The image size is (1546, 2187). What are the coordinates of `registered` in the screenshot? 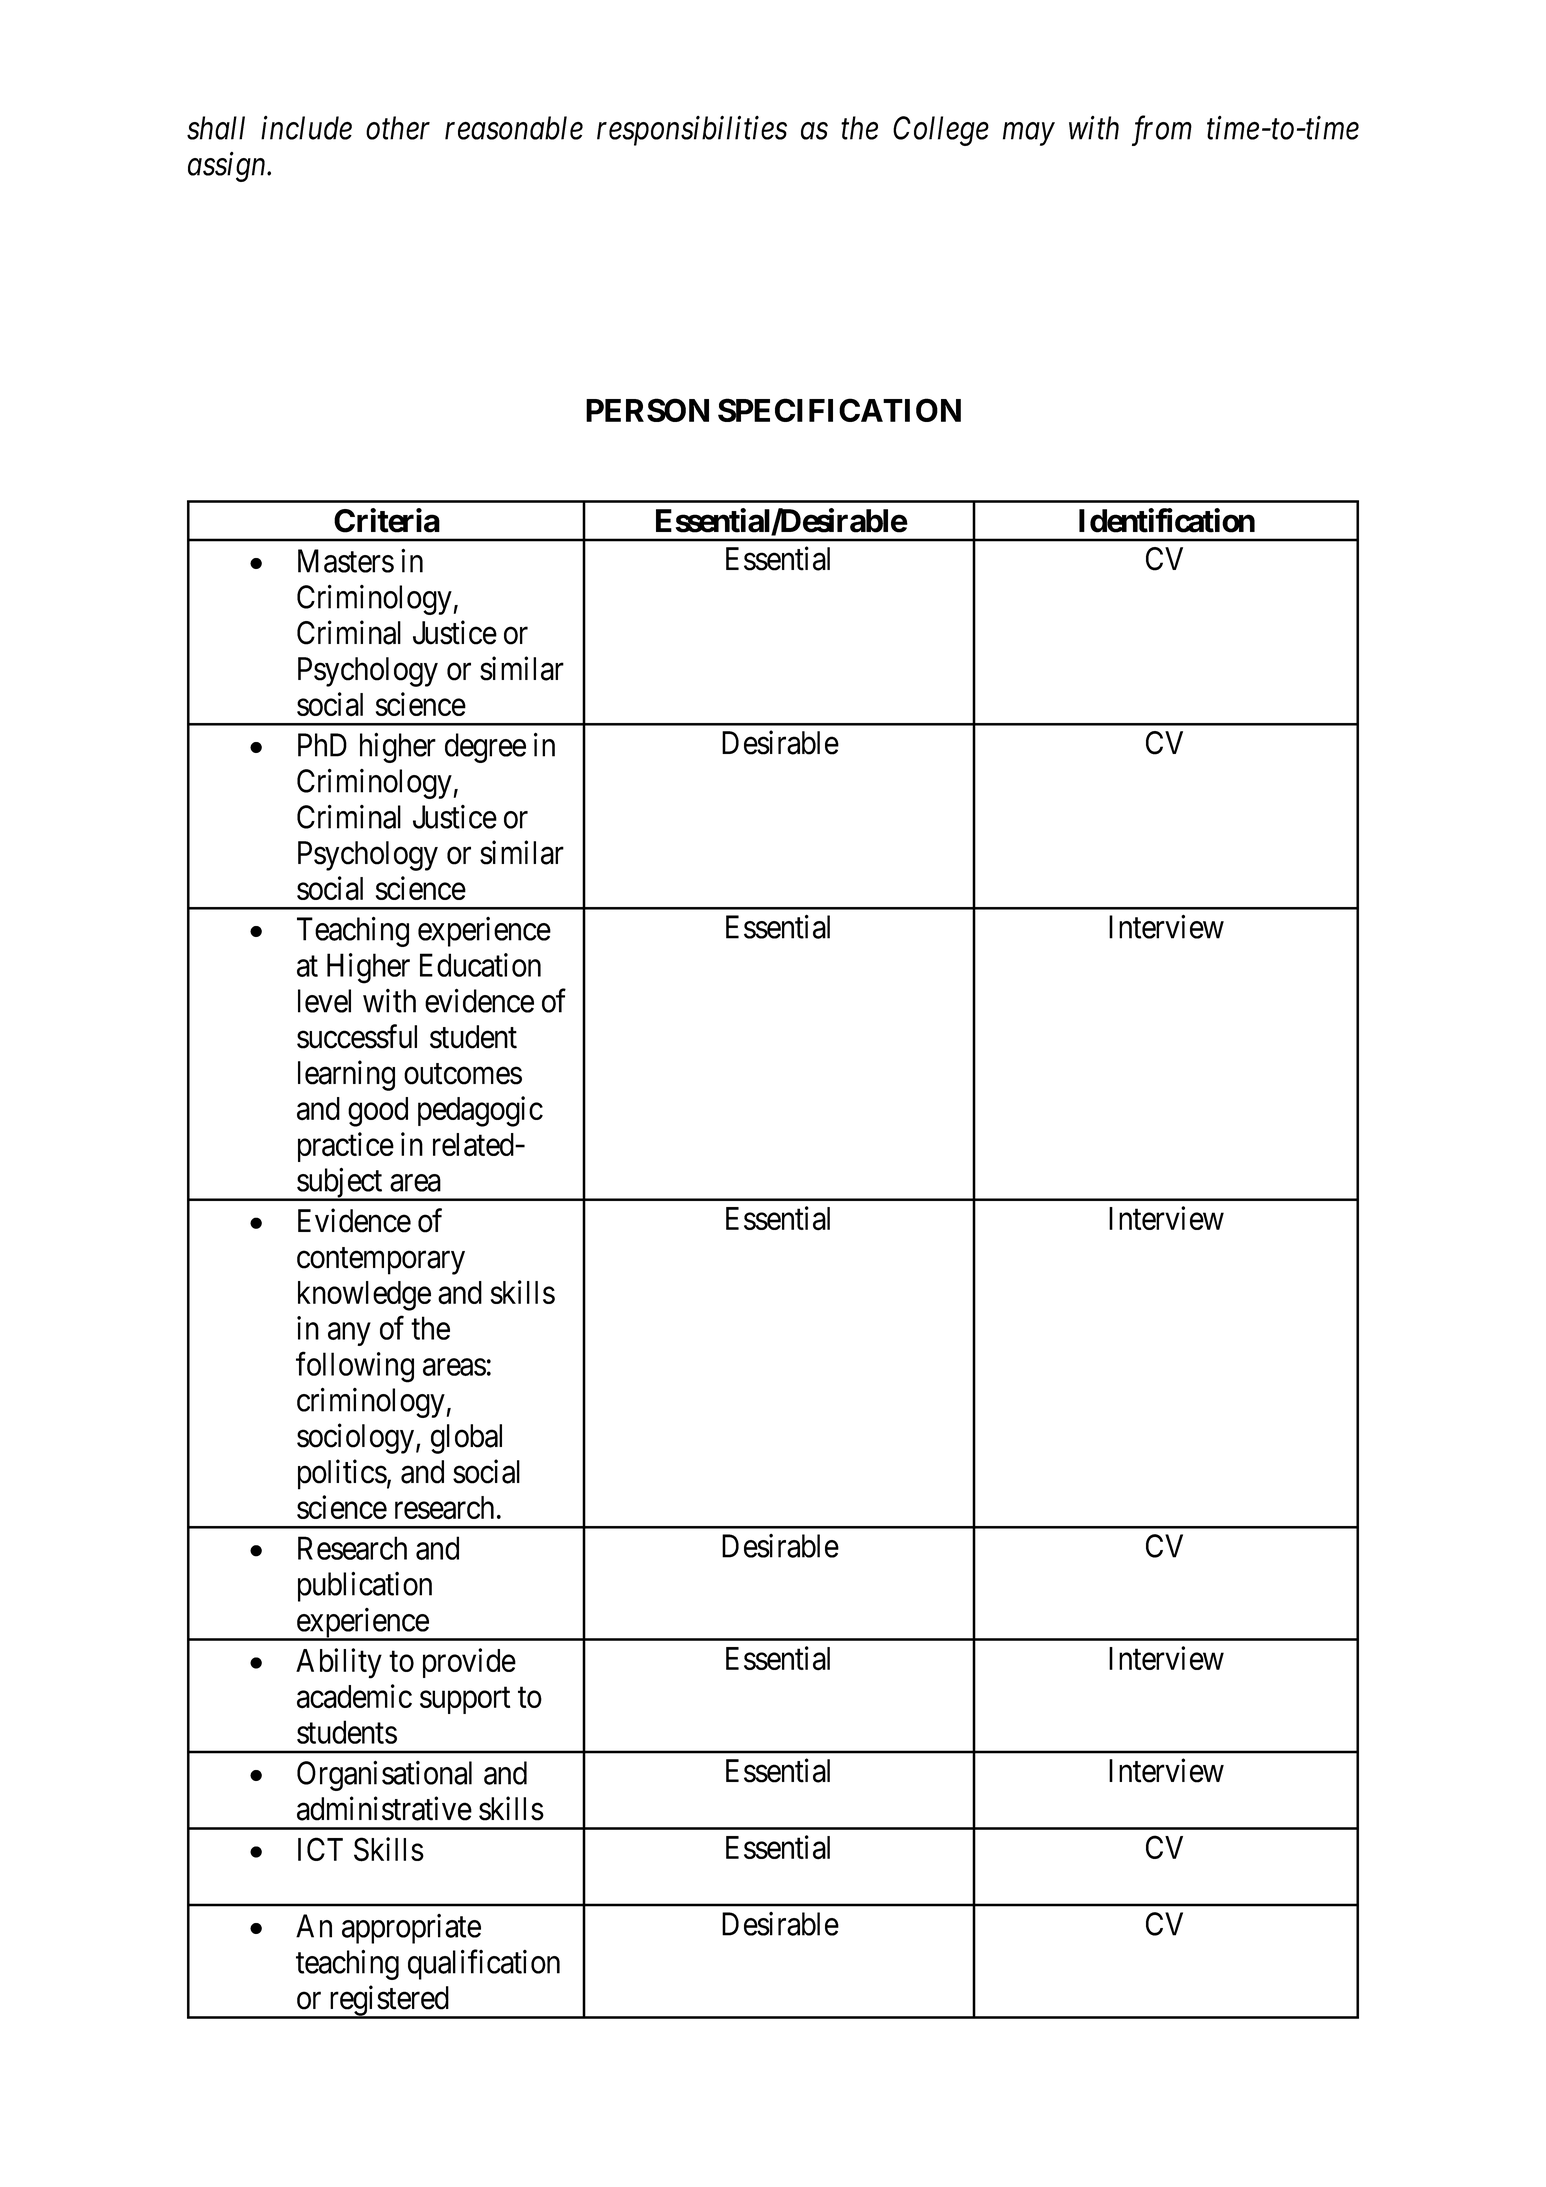 It's located at (388, 2001).
